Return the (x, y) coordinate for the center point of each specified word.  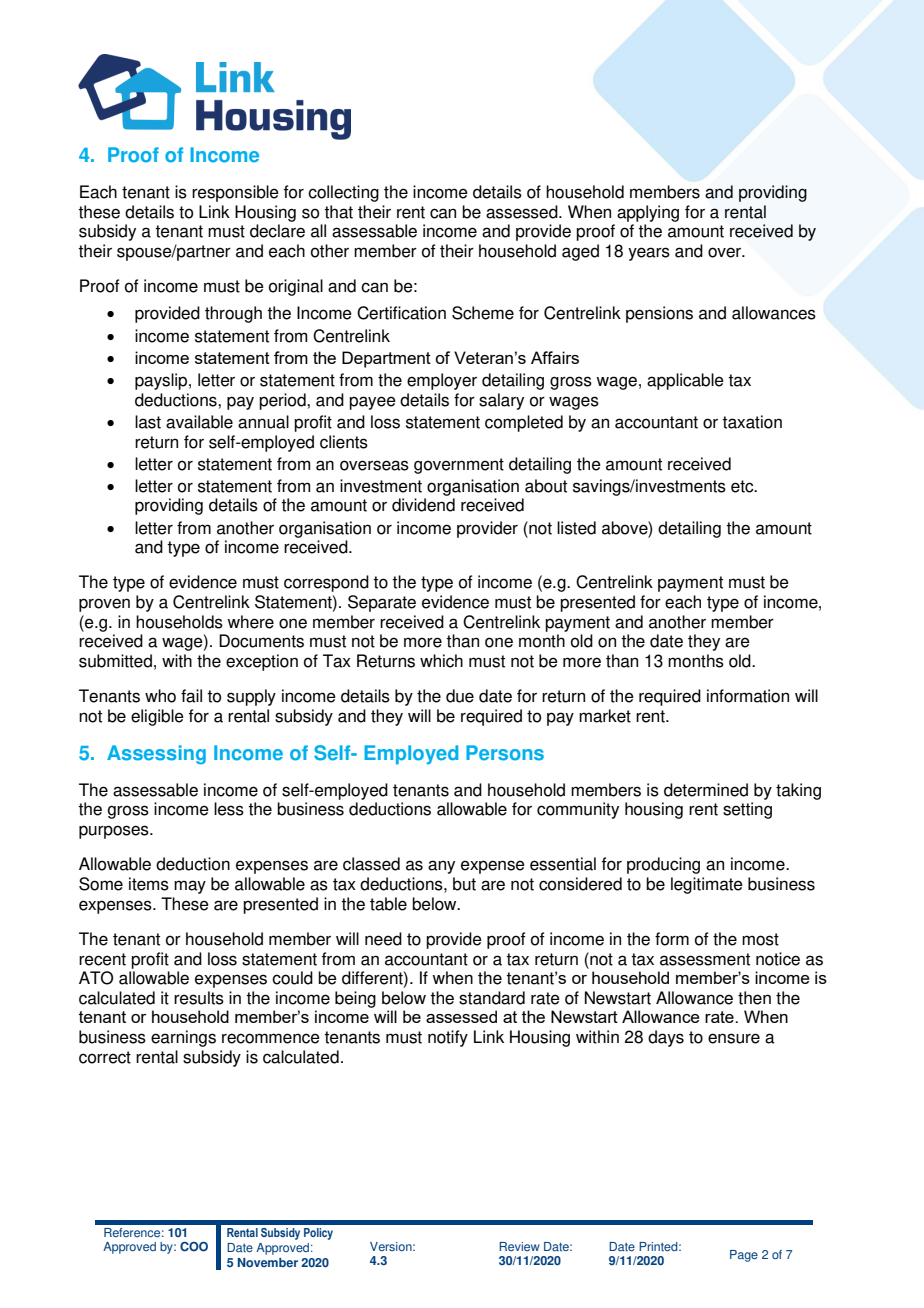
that (338, 212)
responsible (235, 193)
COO (194, 1247)
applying (648, 213)
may (190, 887)
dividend (423, 505)
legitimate (707, 885)
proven (104, 605)
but (464, 884)
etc (743, 486)
